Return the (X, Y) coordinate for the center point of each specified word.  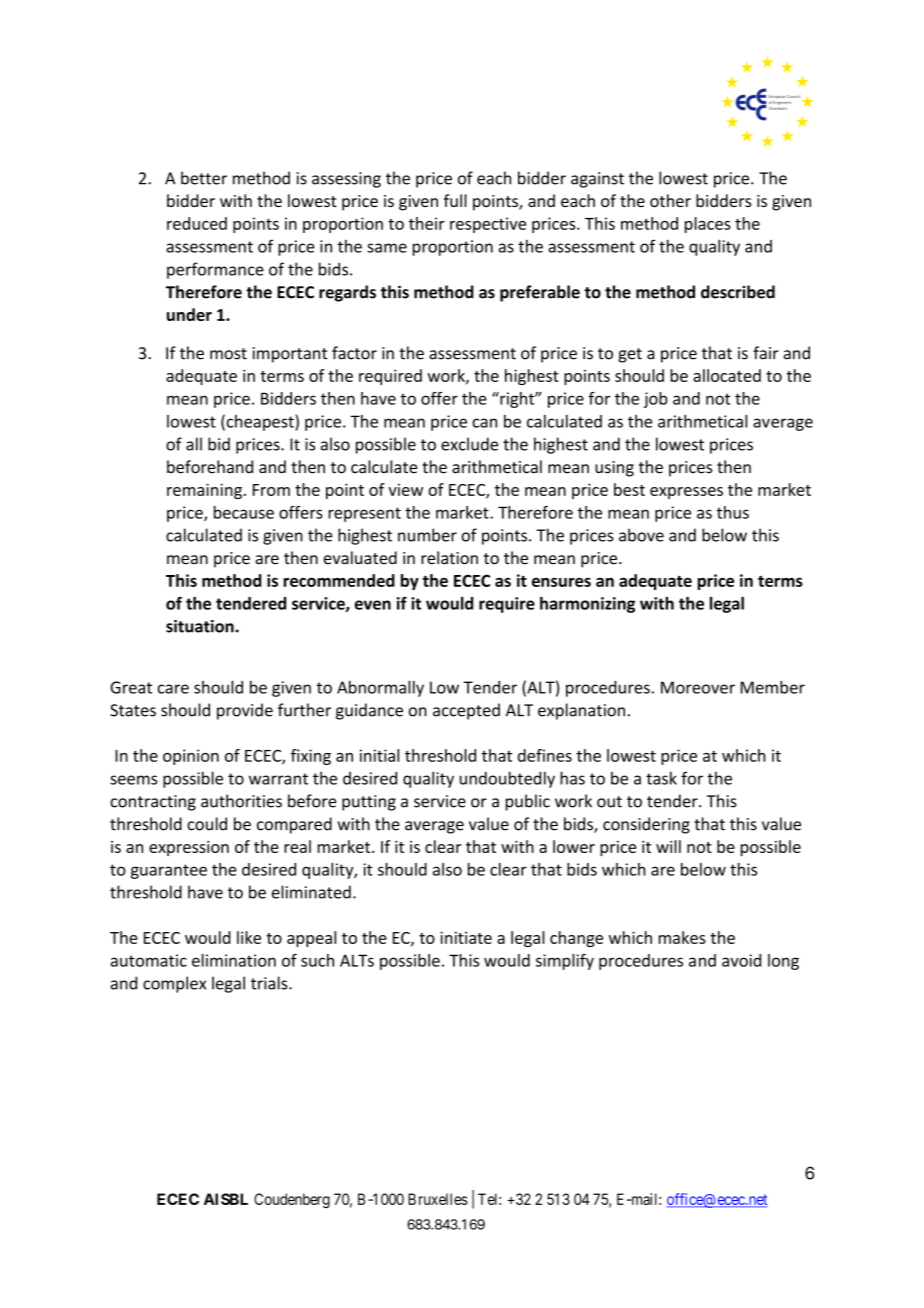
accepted (466, 711)
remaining (204, 491)
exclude (469, 444)
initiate (466, 937)
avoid (741, 960)
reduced (197, 223)
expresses (686, 493)
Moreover (698, 687)
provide (245, 711)
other (670, 200)
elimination (234, 960)
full (455, 200)
